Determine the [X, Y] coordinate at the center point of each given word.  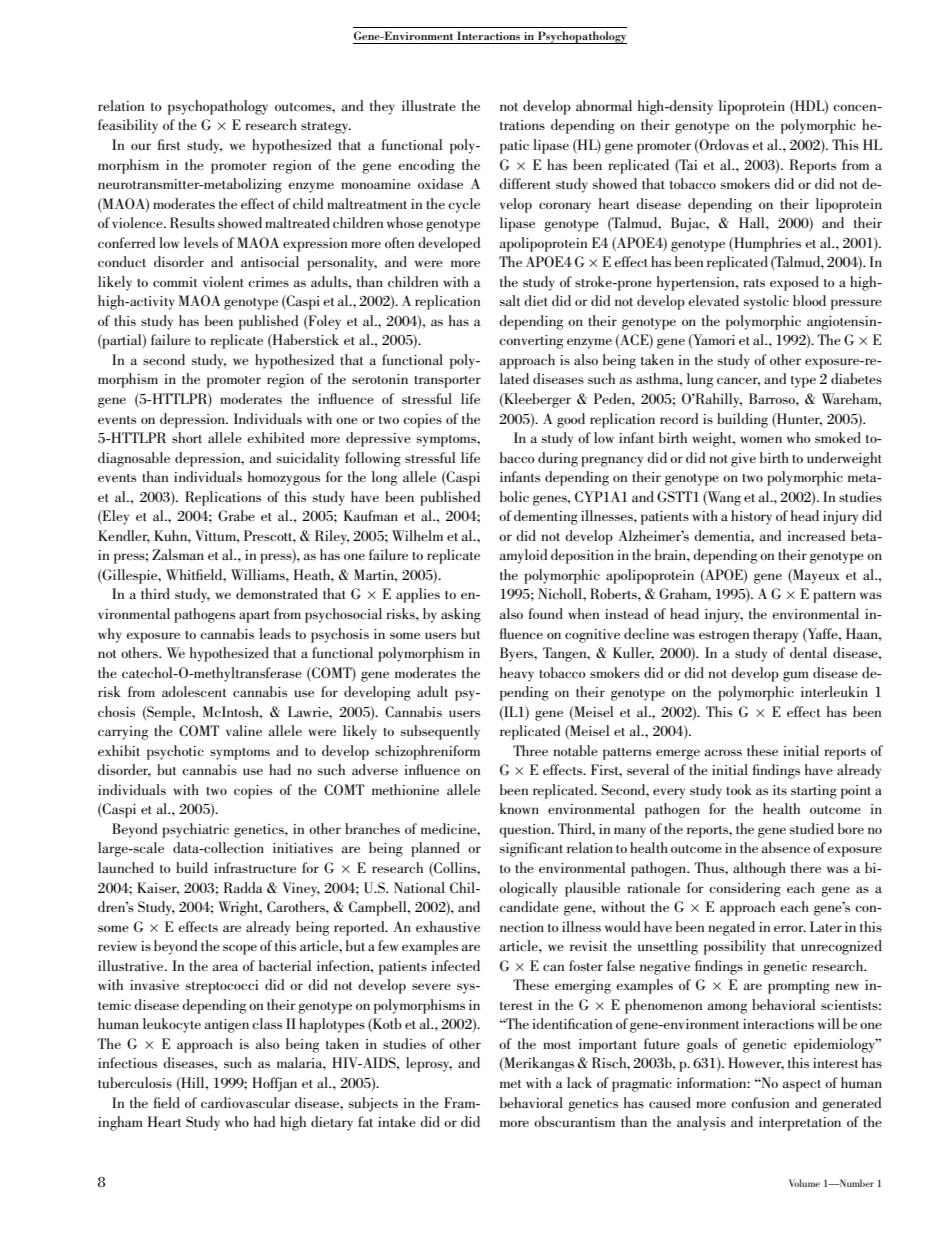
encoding [426, 166]
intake [397, 1121]
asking [461, 615]
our [141, 146]
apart [254, 617]
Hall [753, 222]
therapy [775, 635]
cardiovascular [245, 1102]
